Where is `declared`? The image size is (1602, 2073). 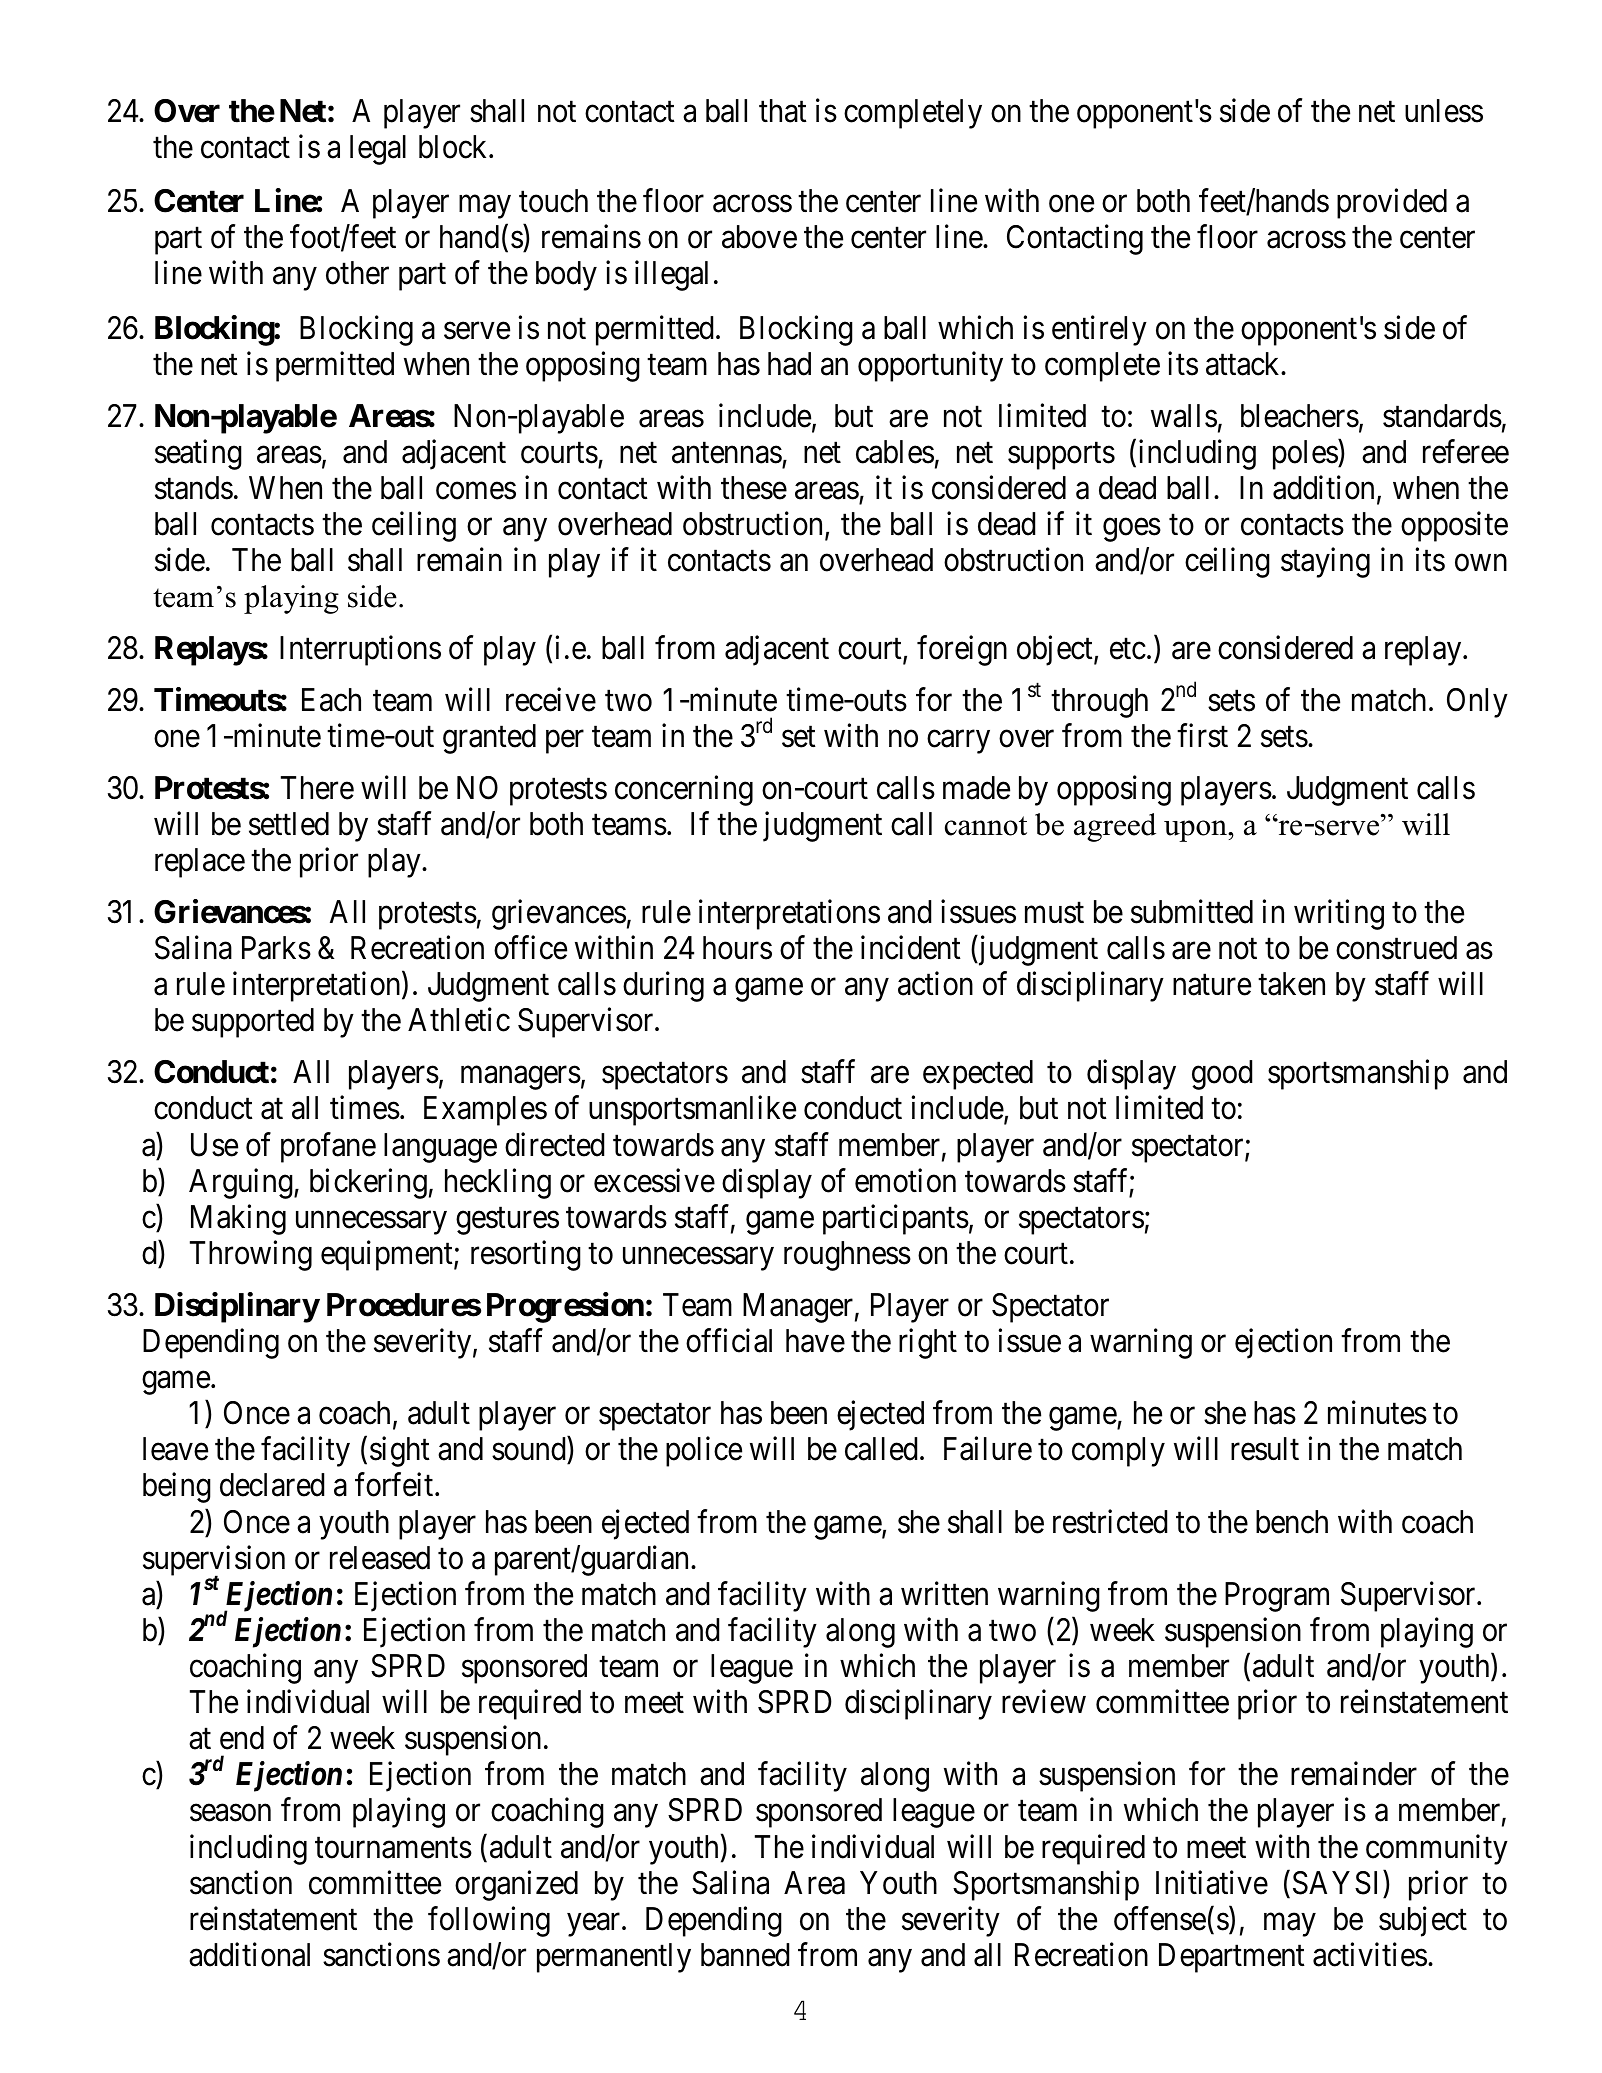 declared is located at coordinates (272, 1485).
